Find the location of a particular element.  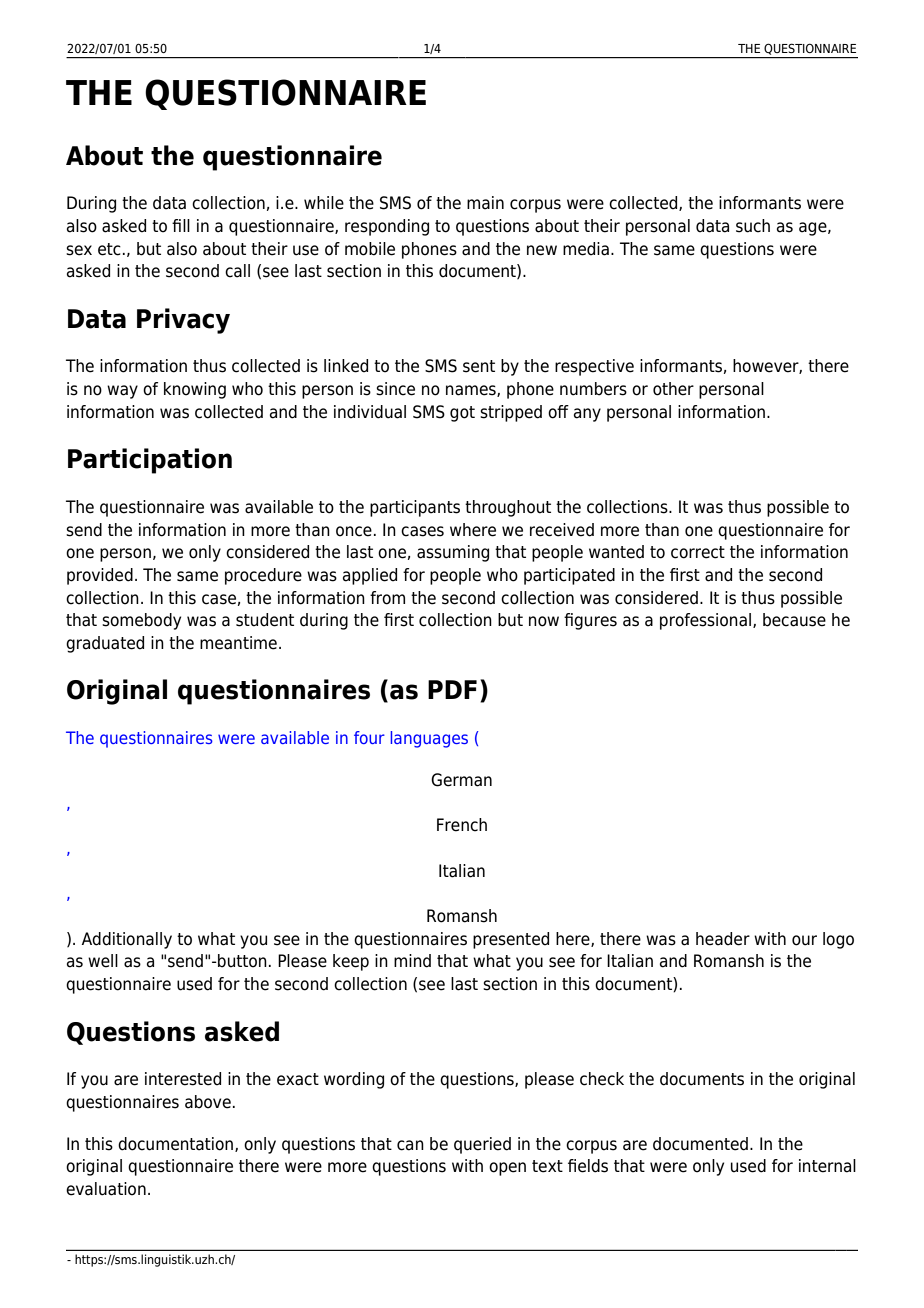

French is located at coordinates (462, 825).
